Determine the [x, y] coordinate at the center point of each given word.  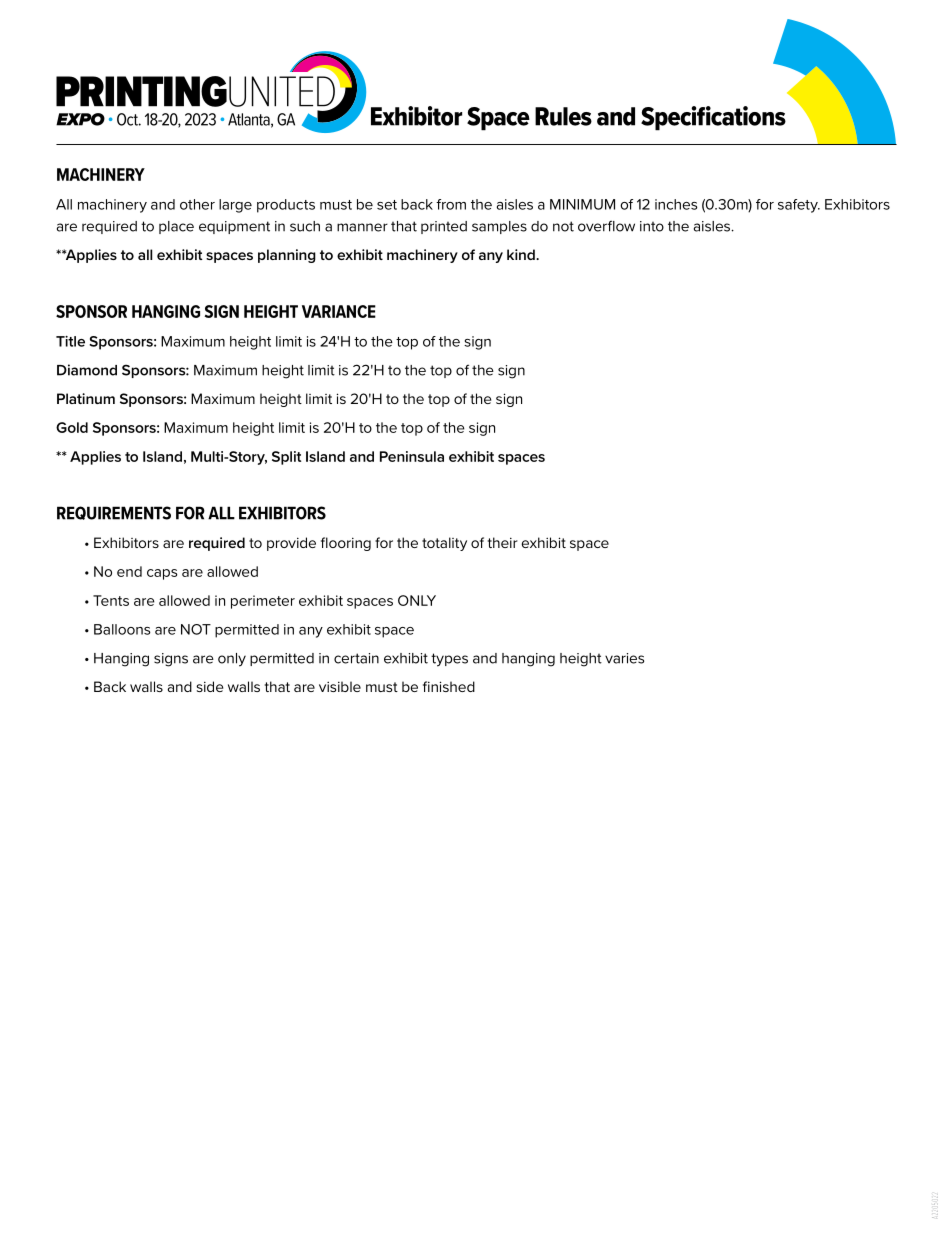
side [209, 686]
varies [624, 658]
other [197, 204]
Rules [563, 116]
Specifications [713, 118]
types [449, 660]
